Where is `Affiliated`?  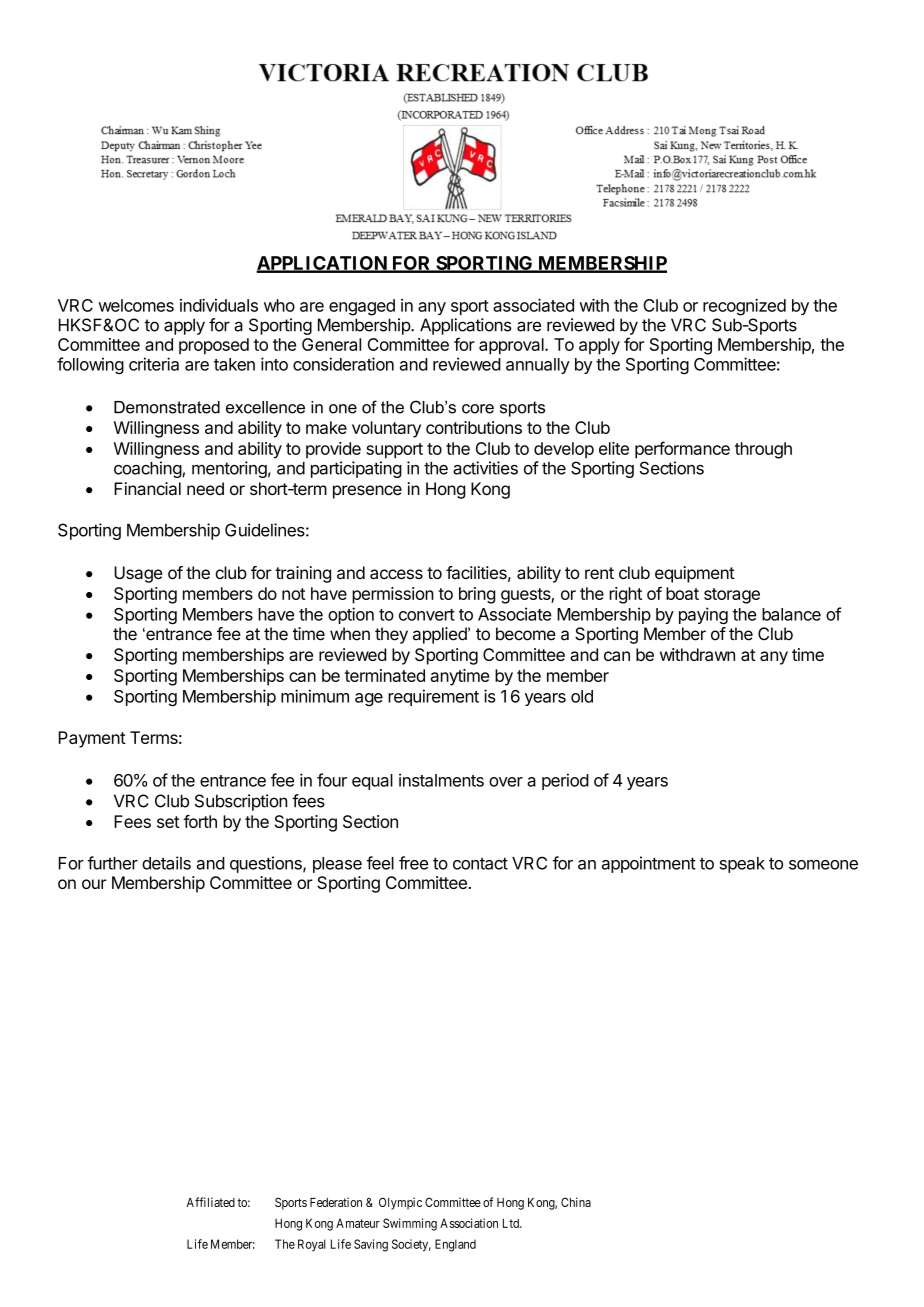
Affiliated is located at coordinates (211, 1202).
